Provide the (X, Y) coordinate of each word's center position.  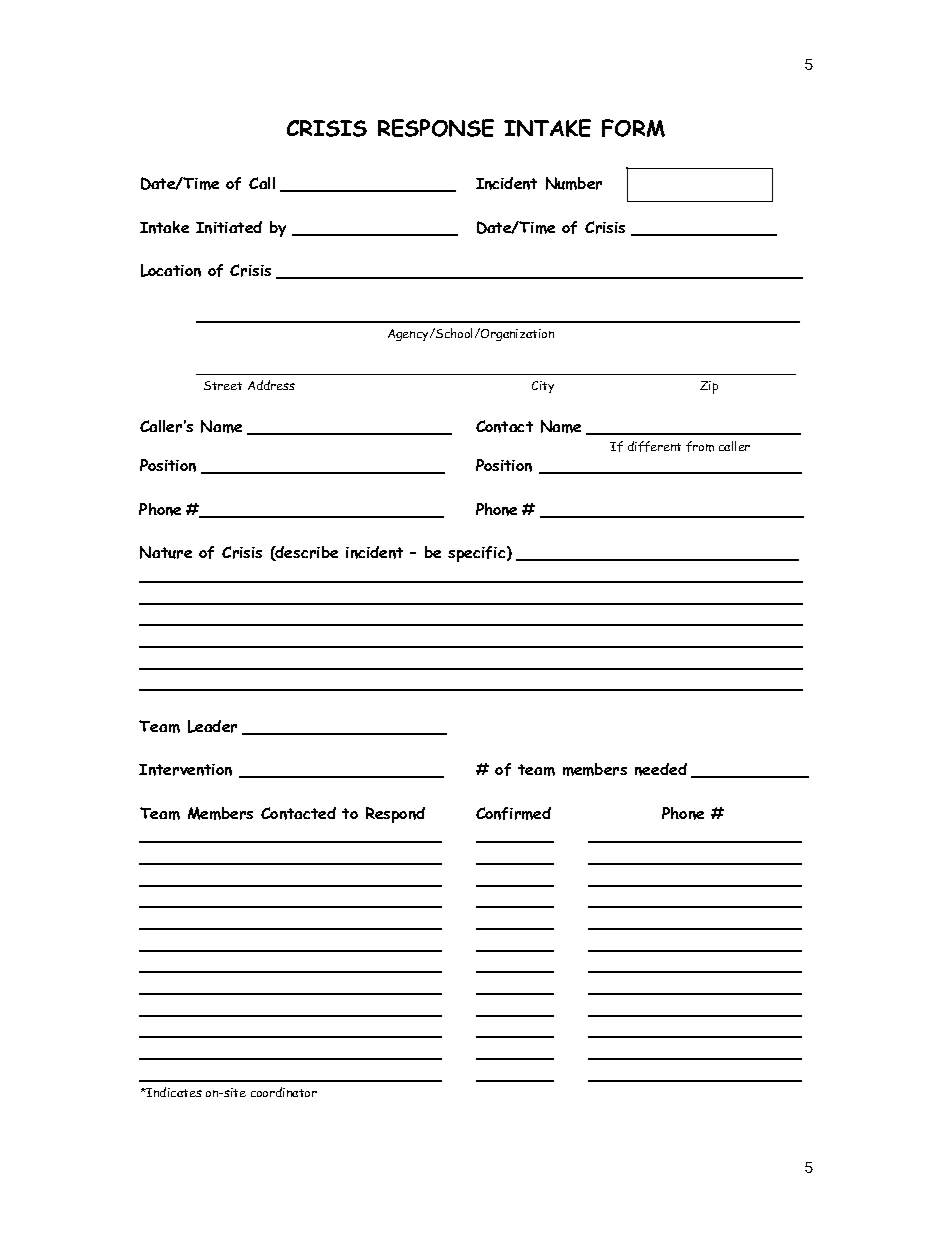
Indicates (173, 1092)
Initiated (229, 227)
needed (661, 769)
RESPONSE (436, 128)
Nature (166, 552)
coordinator (284, 1092)
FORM (633, 128)
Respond (395, 815)
